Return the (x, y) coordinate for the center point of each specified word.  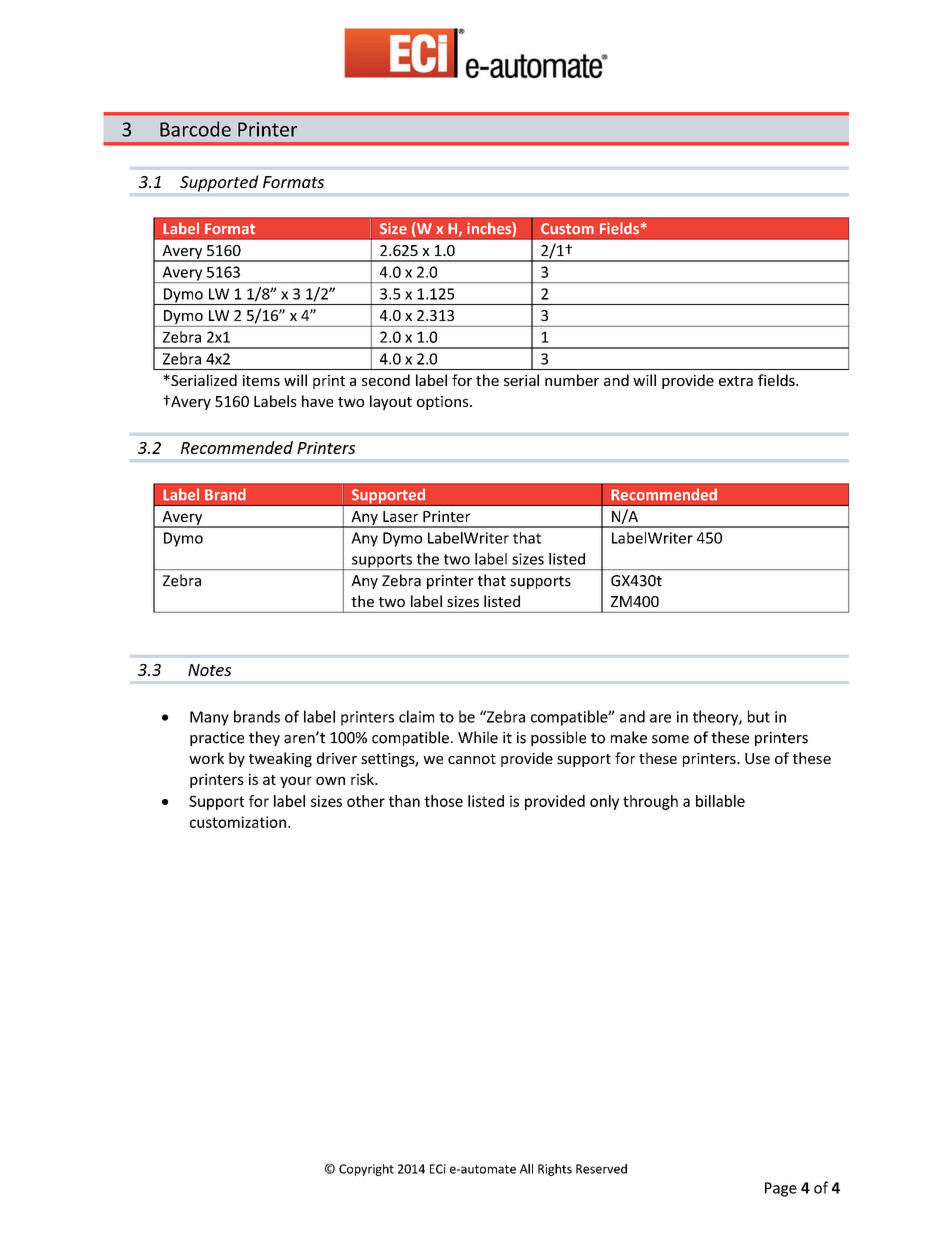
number (572, 380)
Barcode (195, 129)
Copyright (366, 1170)
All (526, 1169)
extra (736, 381)
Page (781, 1189)
